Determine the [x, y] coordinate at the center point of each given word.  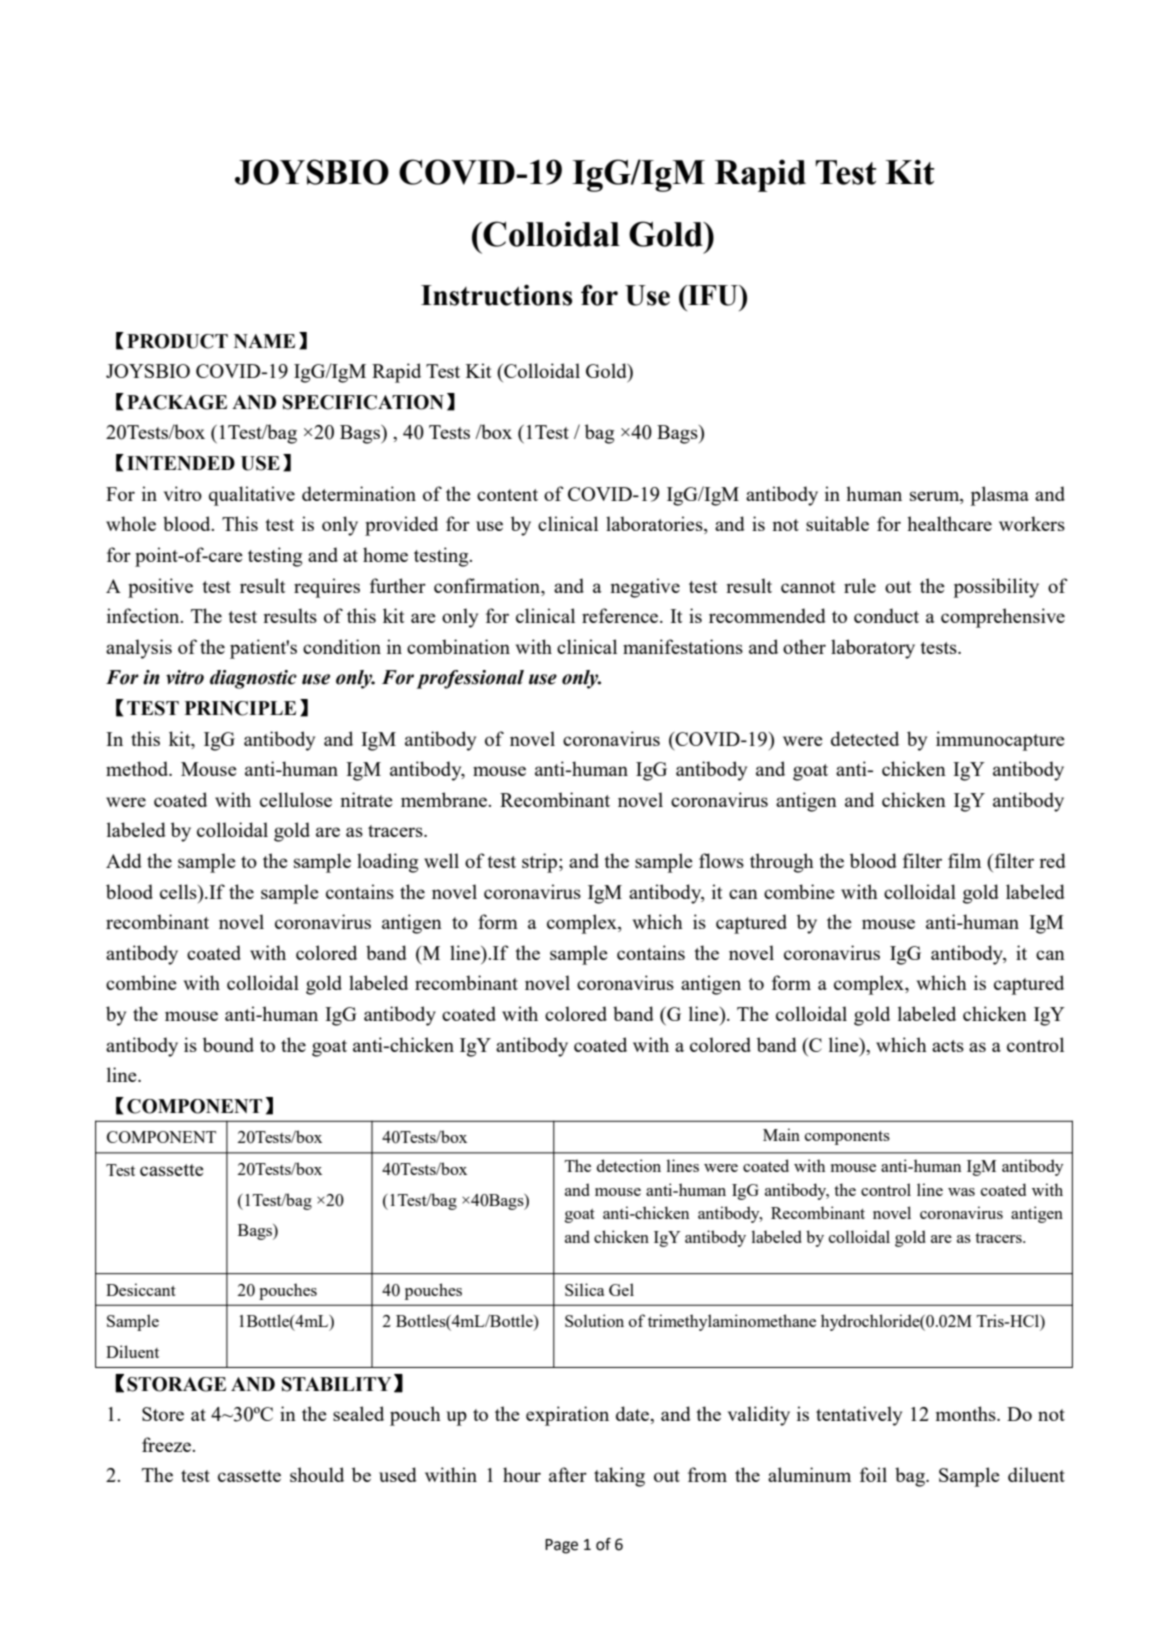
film [964, 860]
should [317, 1474]
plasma [999, 496]
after [568, 1474]
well [441, 860]
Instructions [496, 295]
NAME [264, 341]
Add [124, 860]
